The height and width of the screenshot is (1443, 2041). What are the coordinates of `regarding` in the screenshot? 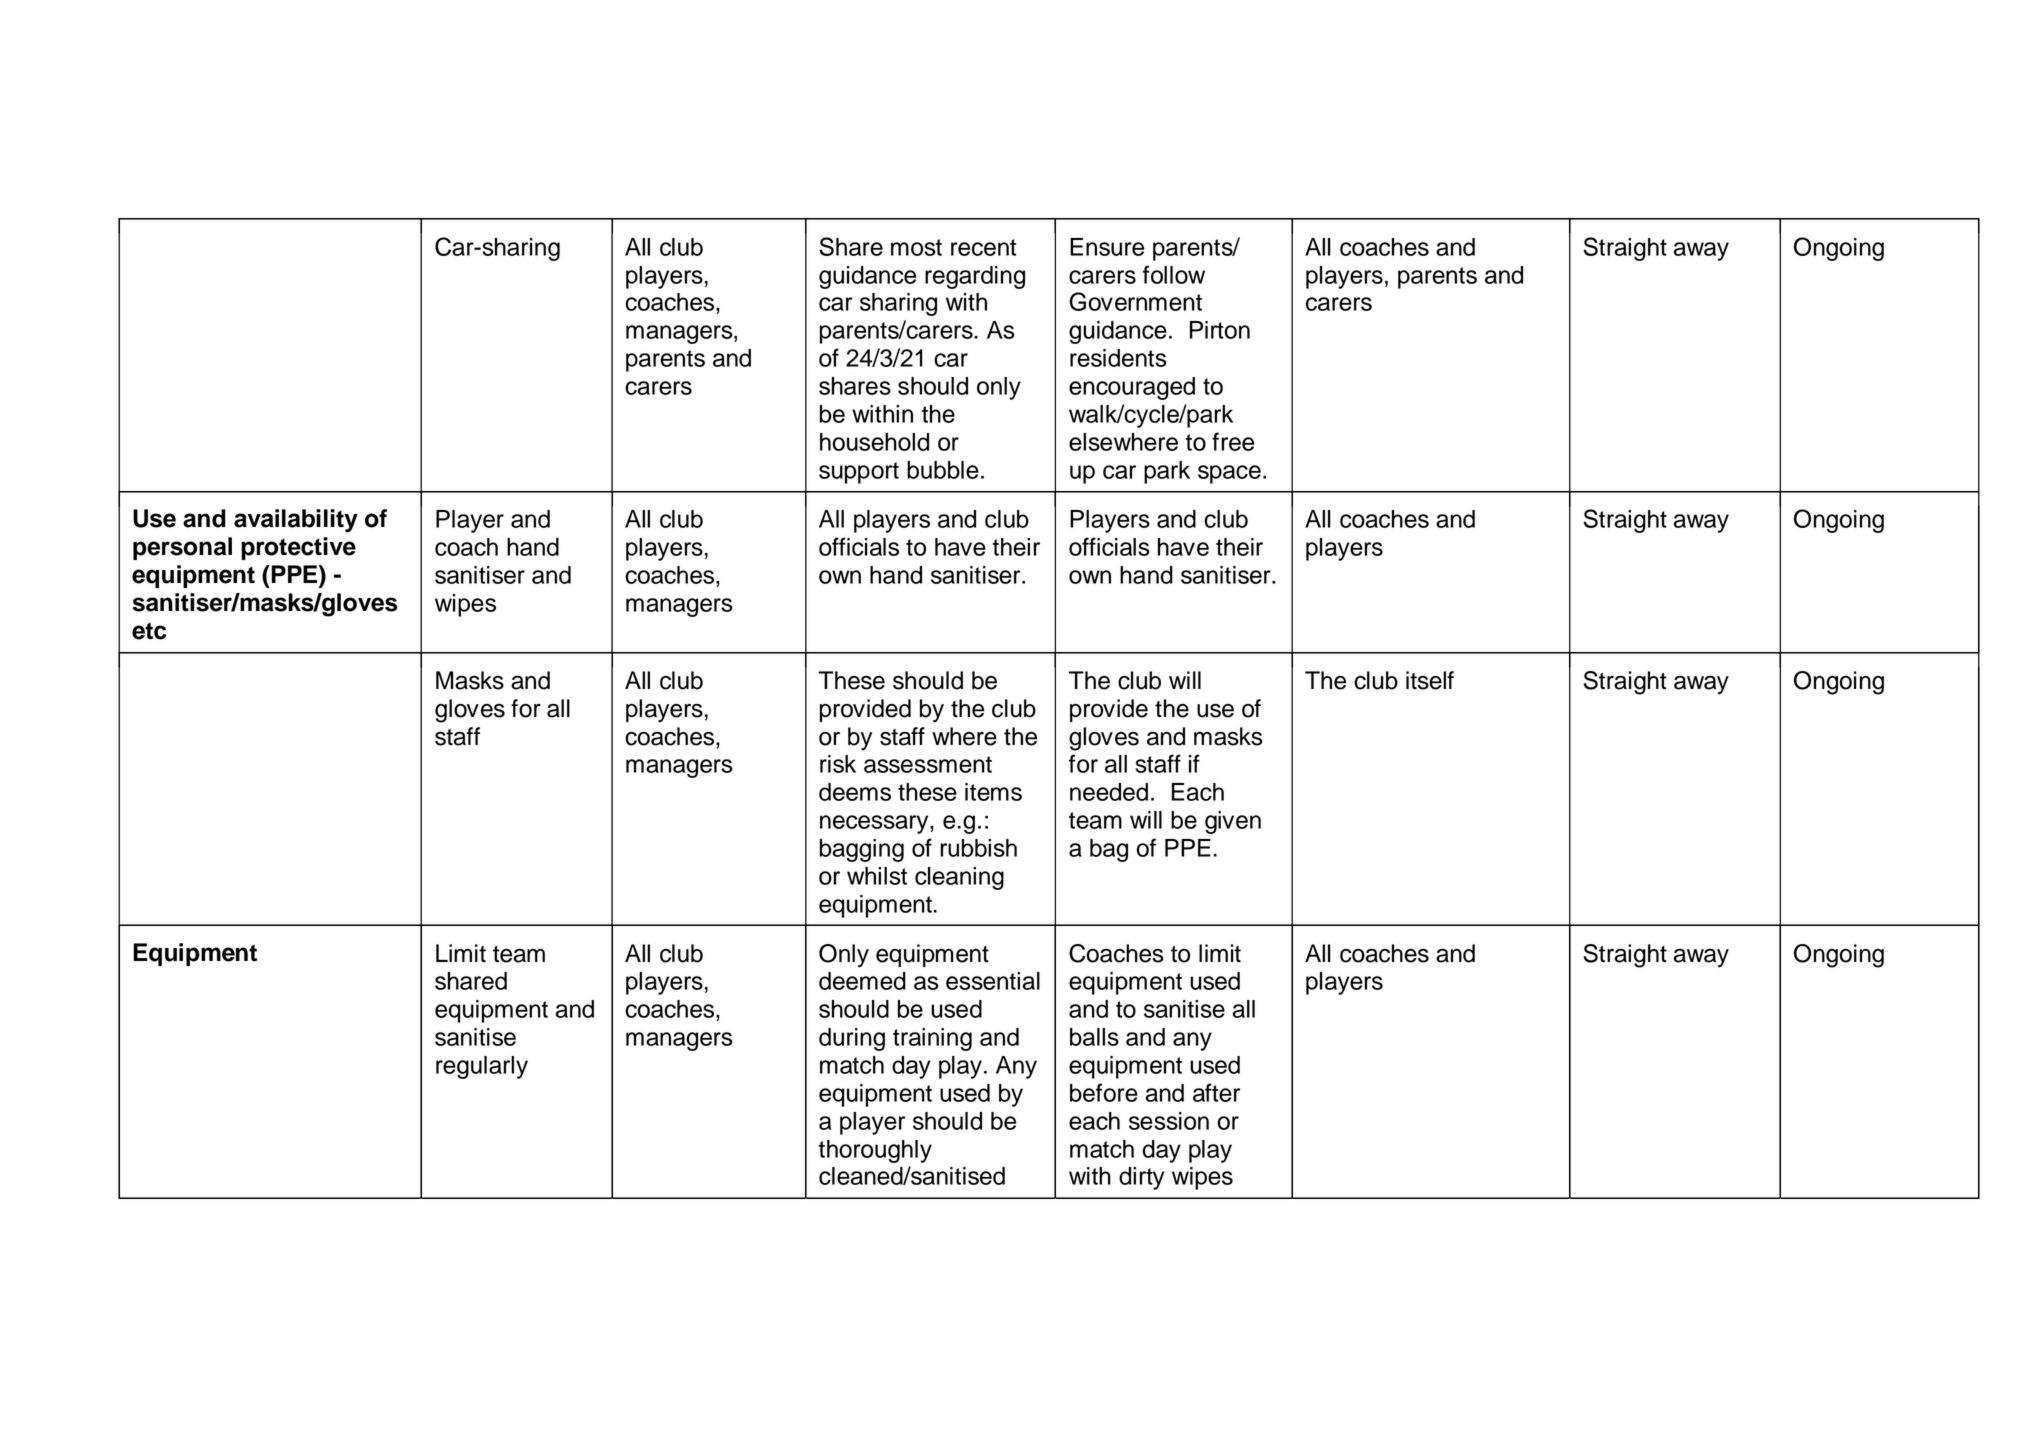 It's located at (975, 277).
